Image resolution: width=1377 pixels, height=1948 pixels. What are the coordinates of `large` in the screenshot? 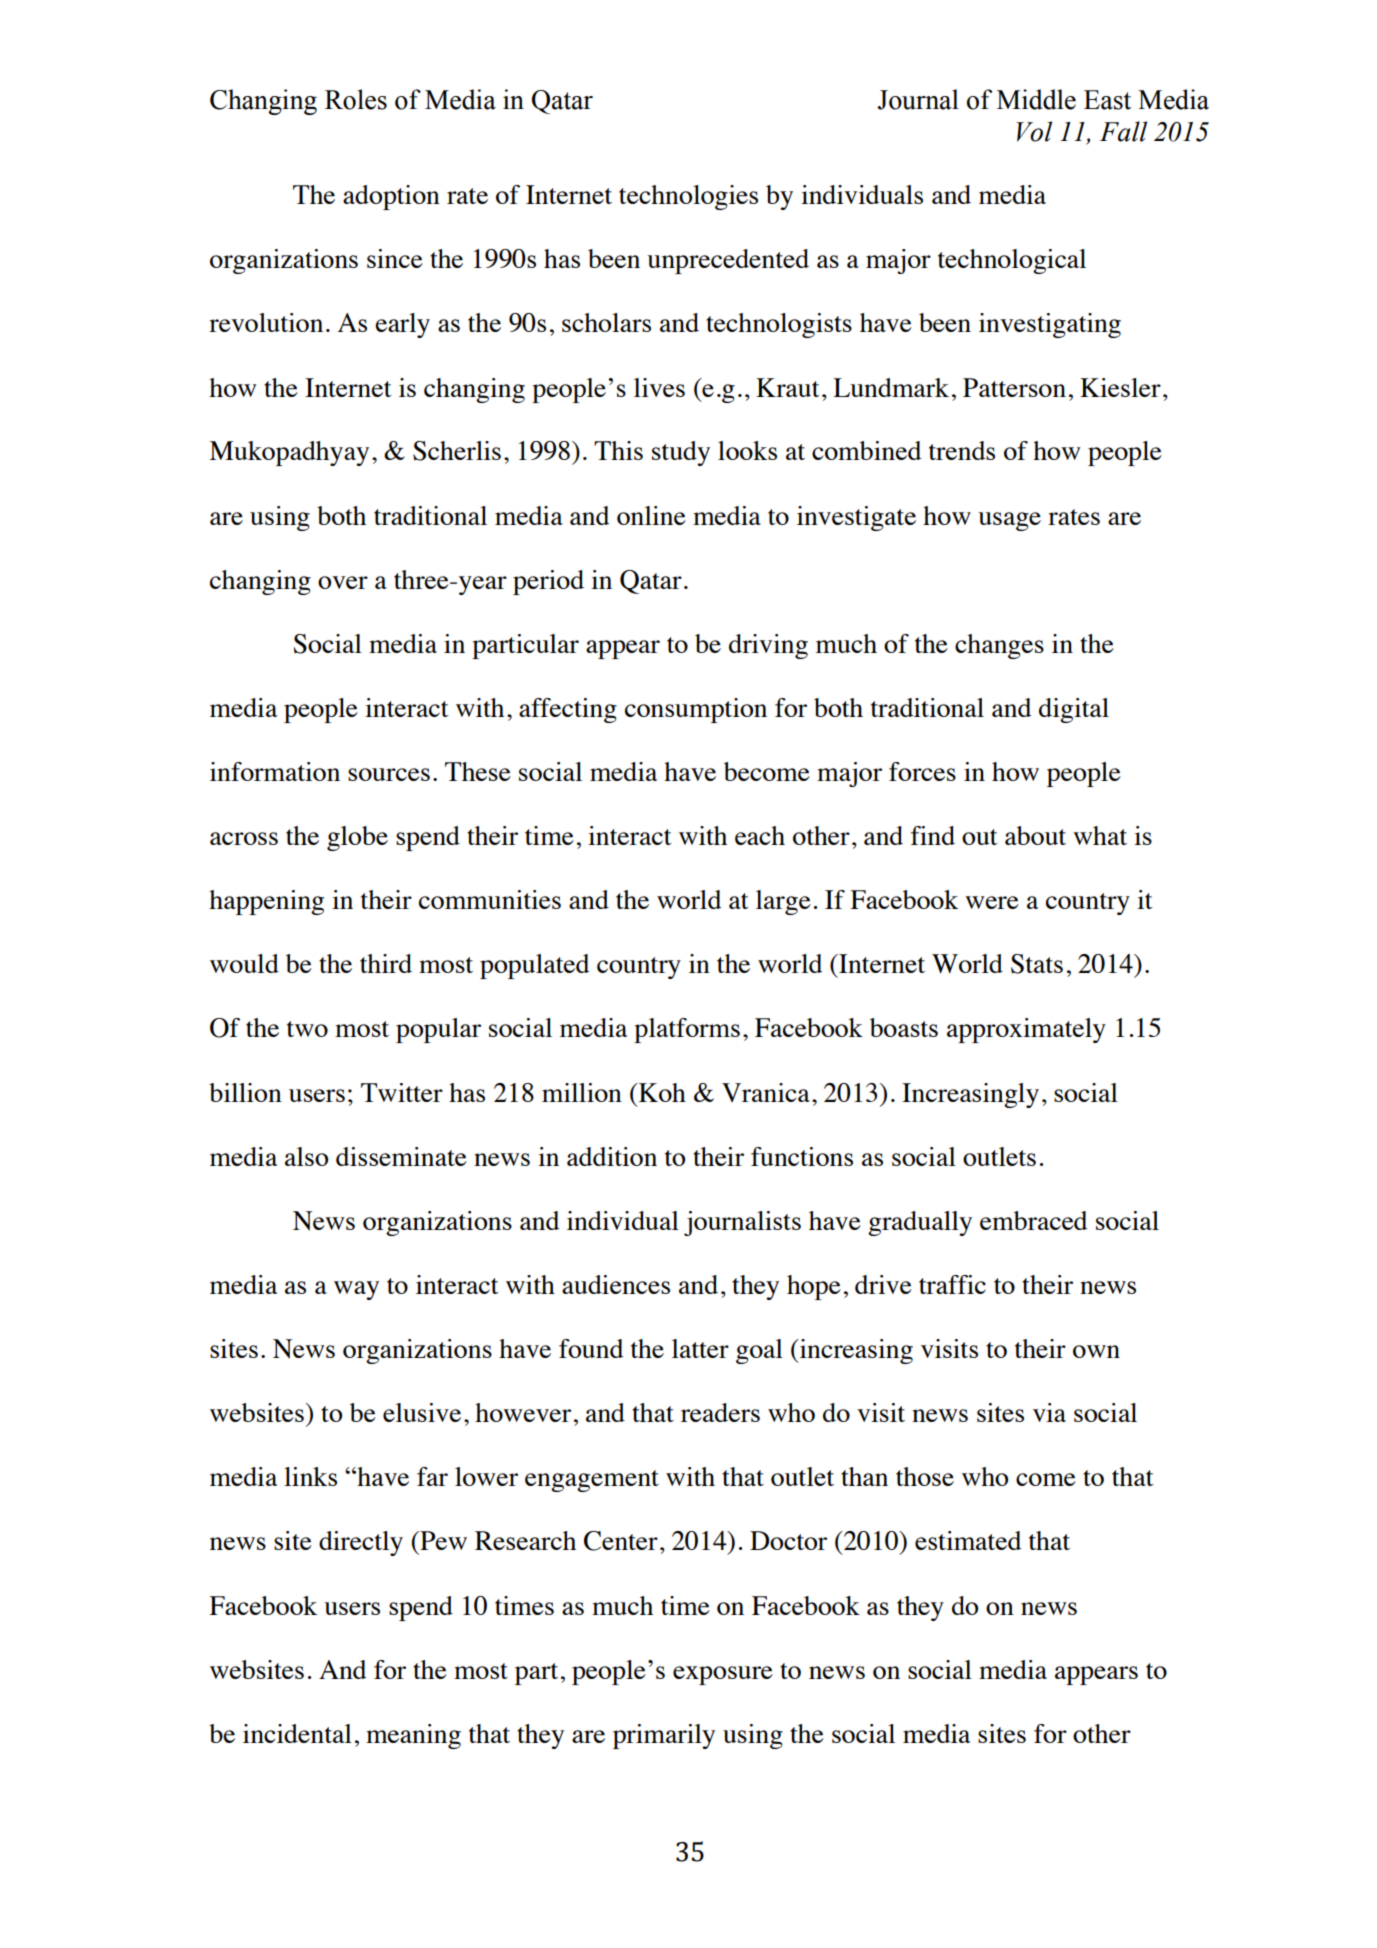 It's located at (783, 902).
